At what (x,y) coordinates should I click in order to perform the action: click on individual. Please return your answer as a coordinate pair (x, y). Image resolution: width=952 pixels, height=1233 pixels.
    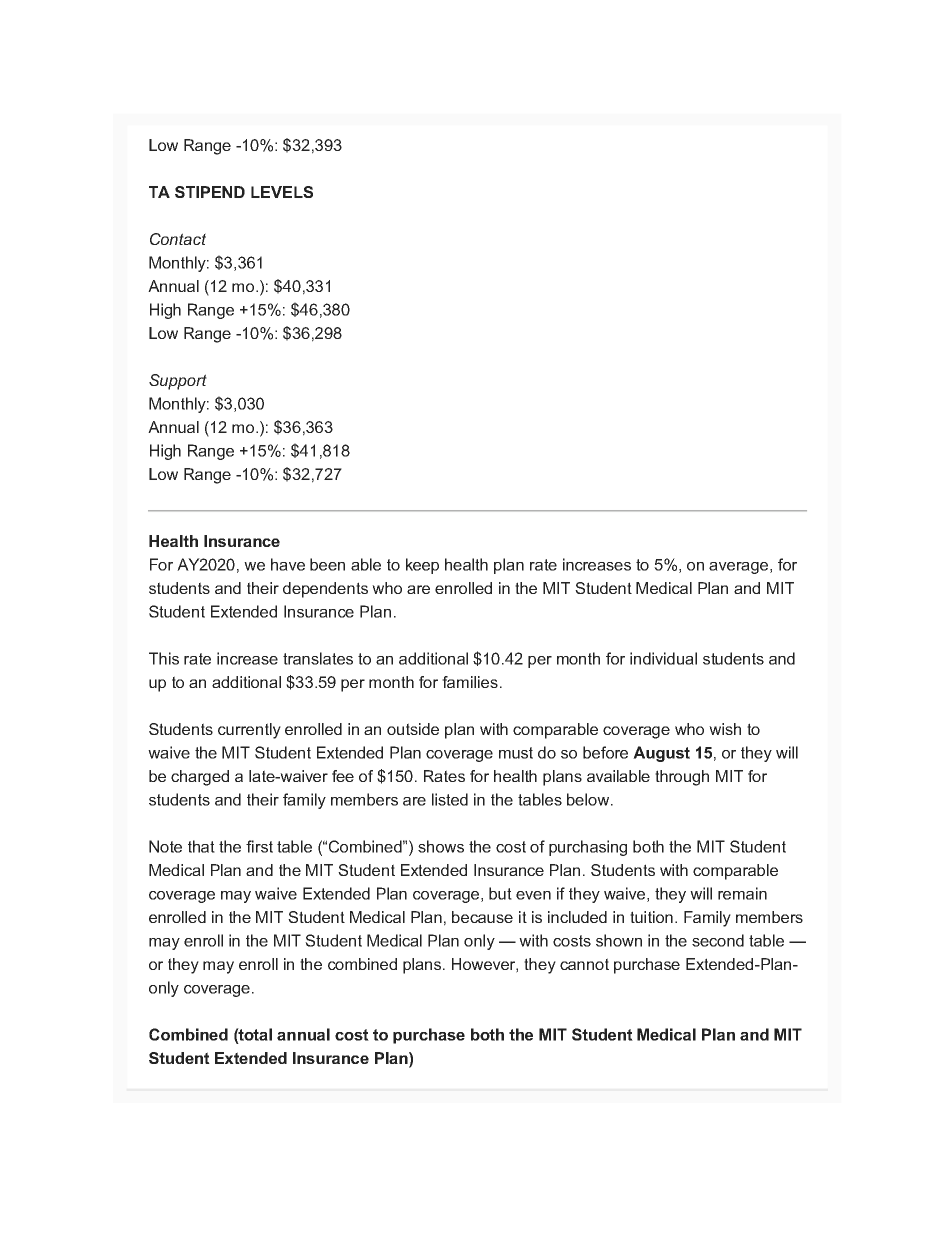
    Looking at the image, I should click on (663, 658).
